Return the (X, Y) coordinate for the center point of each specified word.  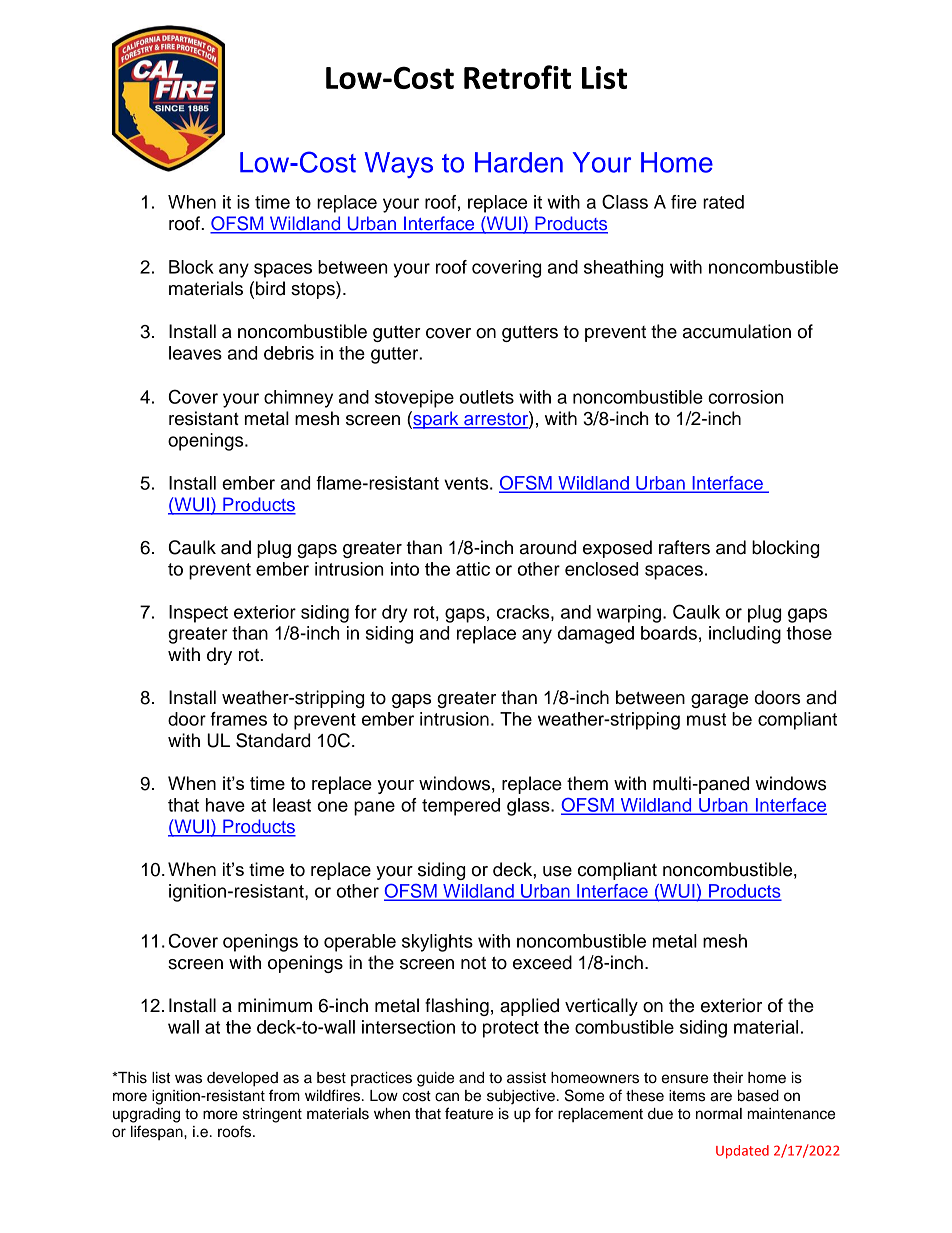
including (745, 635)
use (557, 871)
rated (723, 202)
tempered (461, 807)
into (405, 569)
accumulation (737, 331)
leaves (195, 353)
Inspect (198, 614)
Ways (398, 165)
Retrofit (517, 77)
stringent (272, 1115)
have (225, 805)
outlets (486, 397)
